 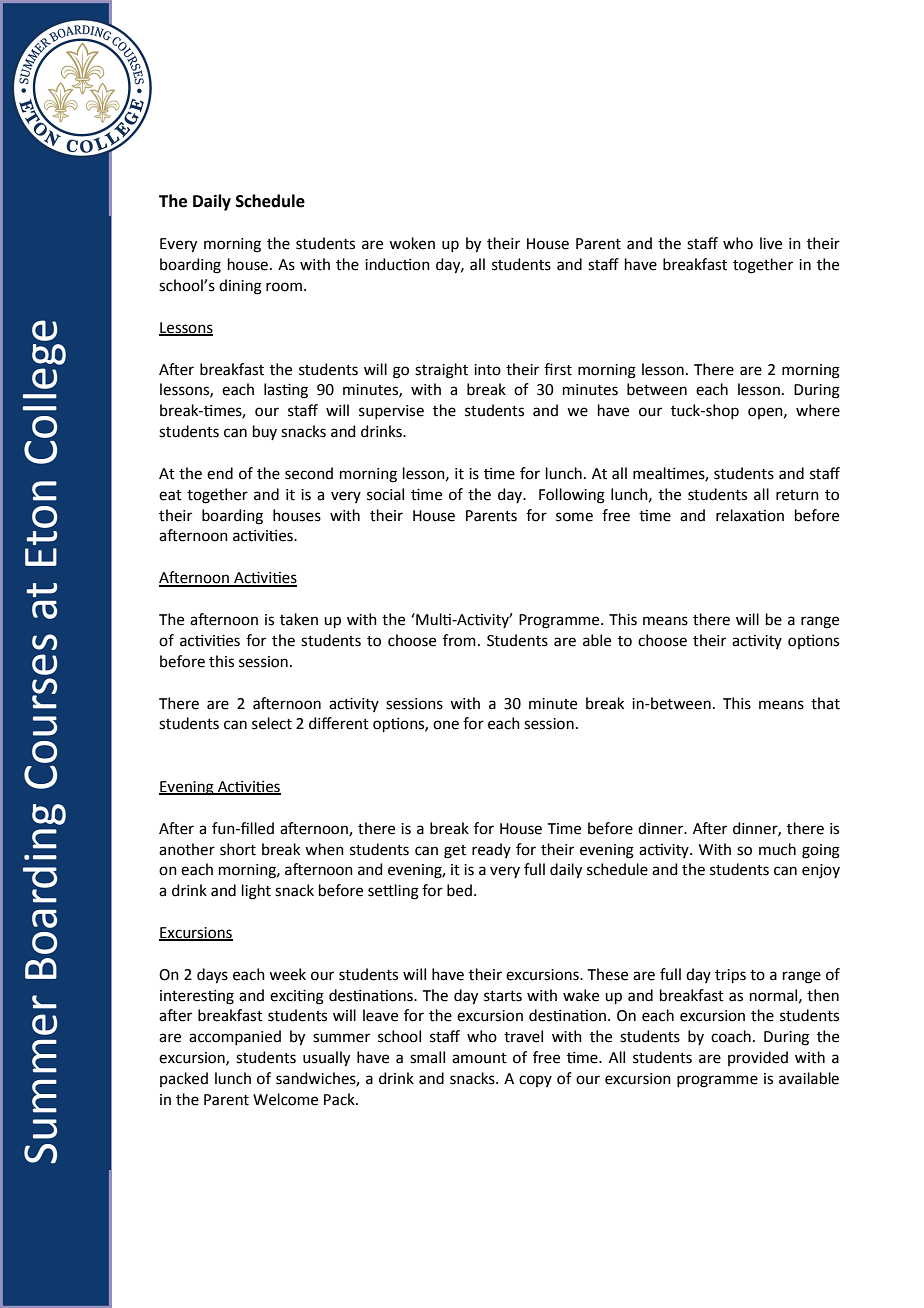 I want to click on eat, so click(x=170, y=495).
